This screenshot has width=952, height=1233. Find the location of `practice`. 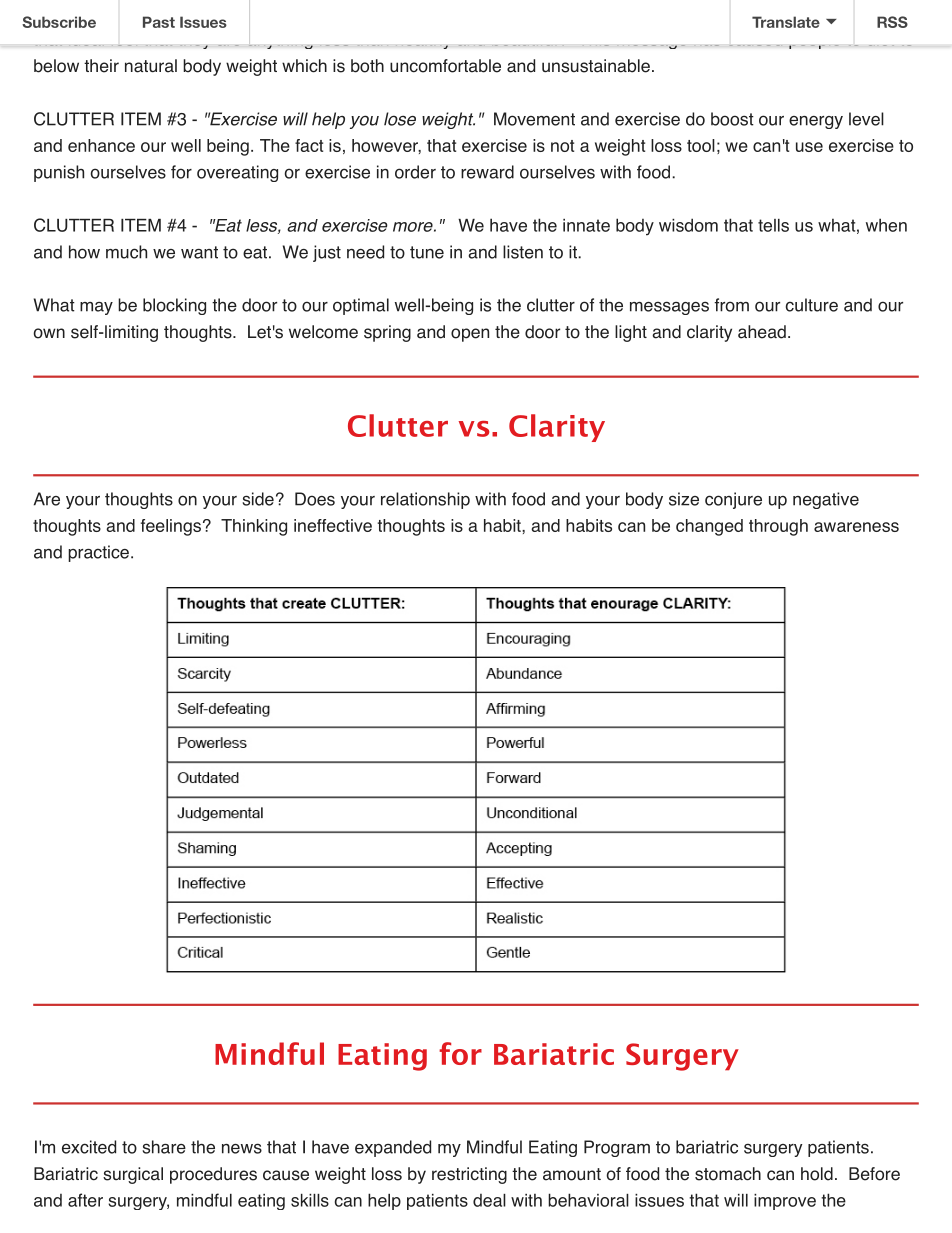

practice is located at coordinates (98, 553).
